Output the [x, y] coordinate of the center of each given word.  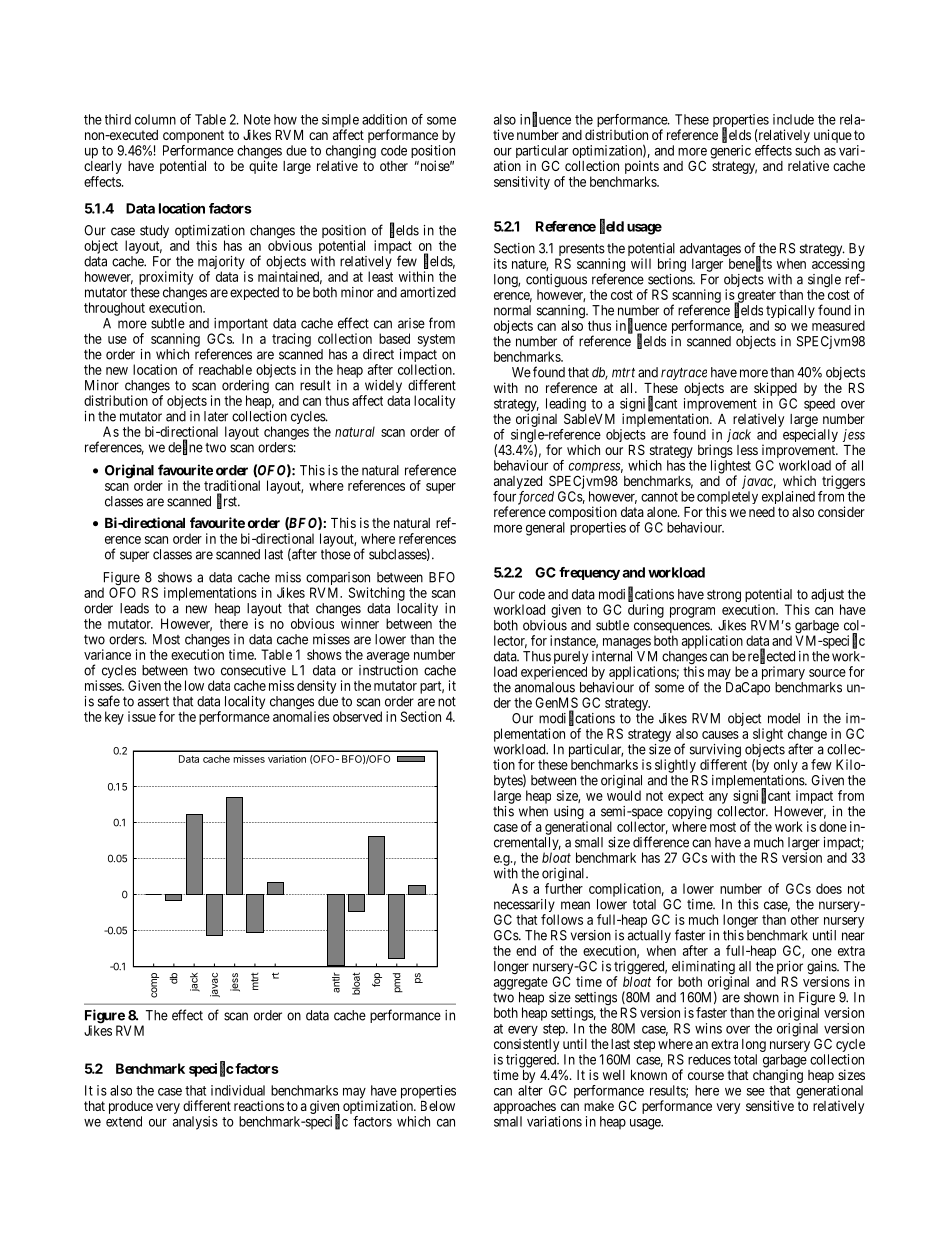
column [155, 119]
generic [730, 152]
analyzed [518, 482]
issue [142, 716]
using [569, 813]
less [747, 450]
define [185, 447]
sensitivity [522, 183]
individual [238, 1090]
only [786, 766]
